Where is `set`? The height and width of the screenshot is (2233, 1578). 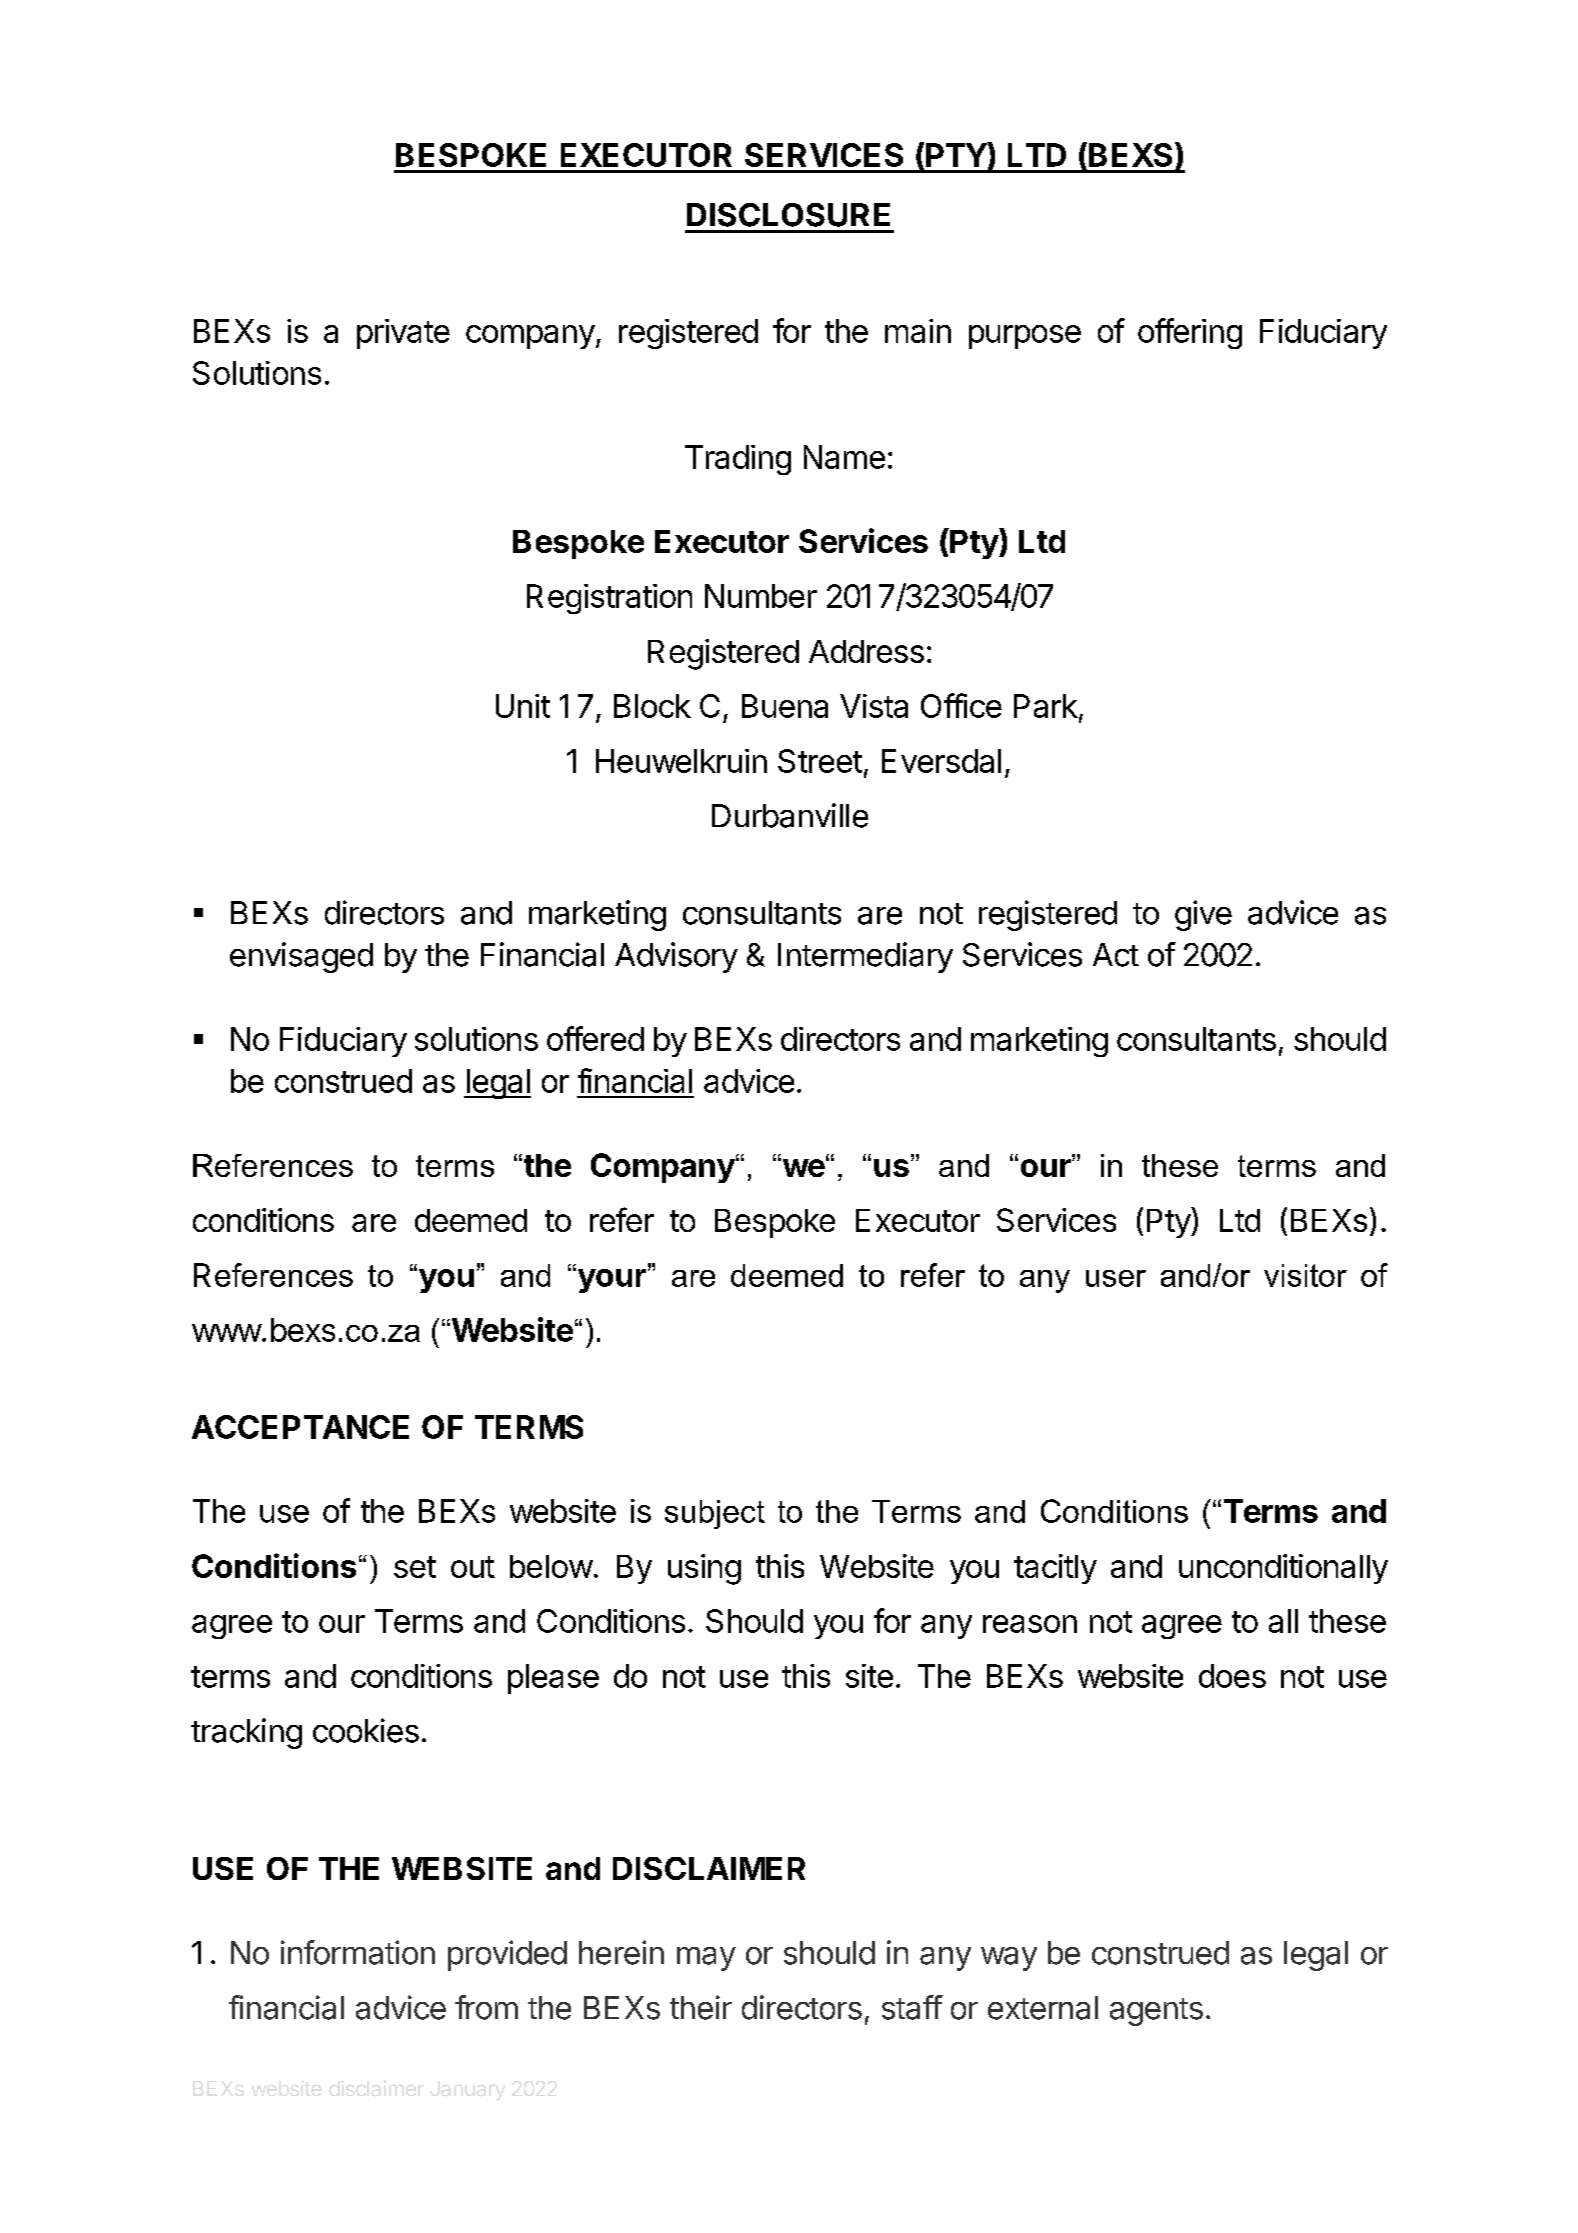 set is located at coordinates (415, 1567).
